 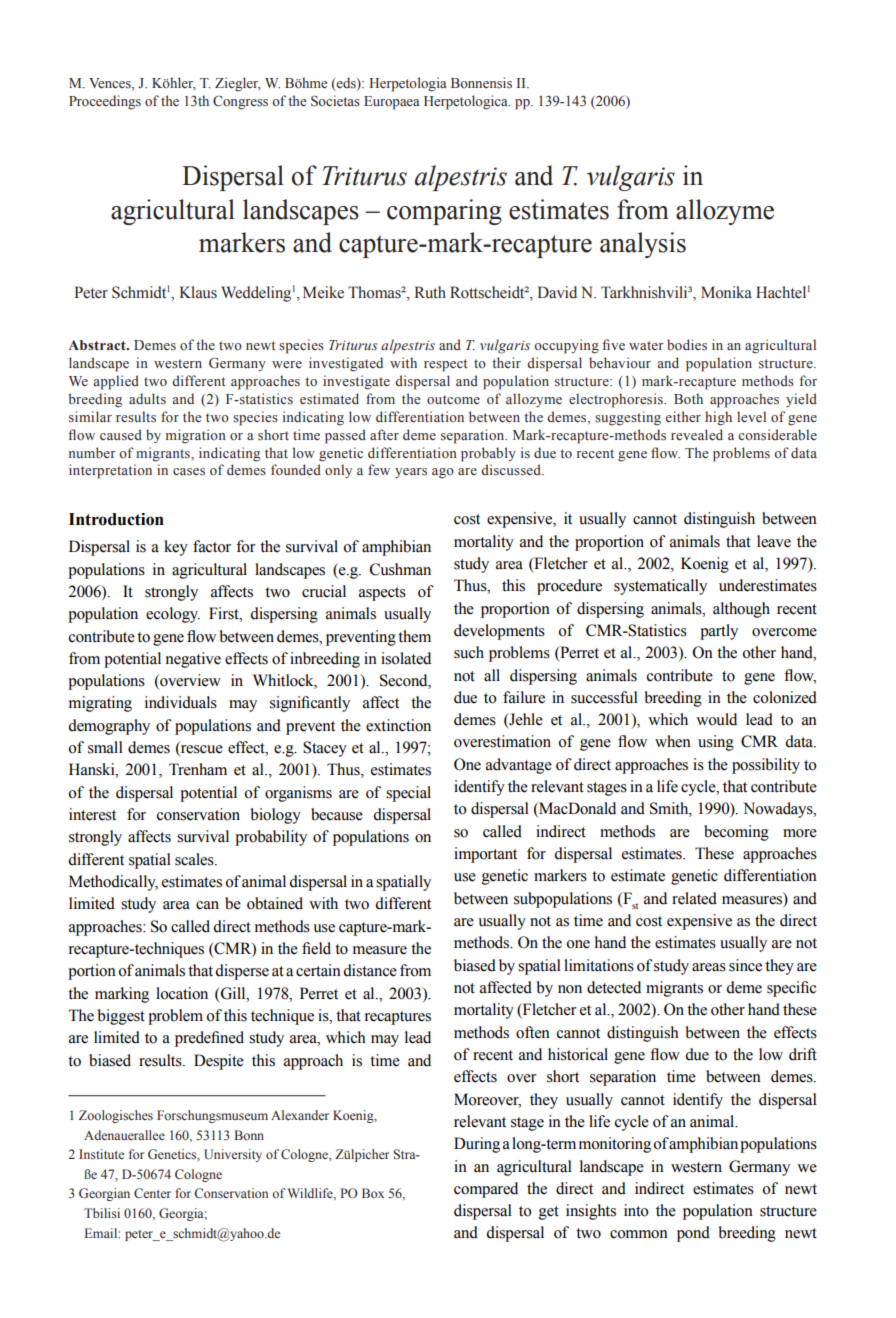 I want to click on compared, so click(x=486, y=1190).
